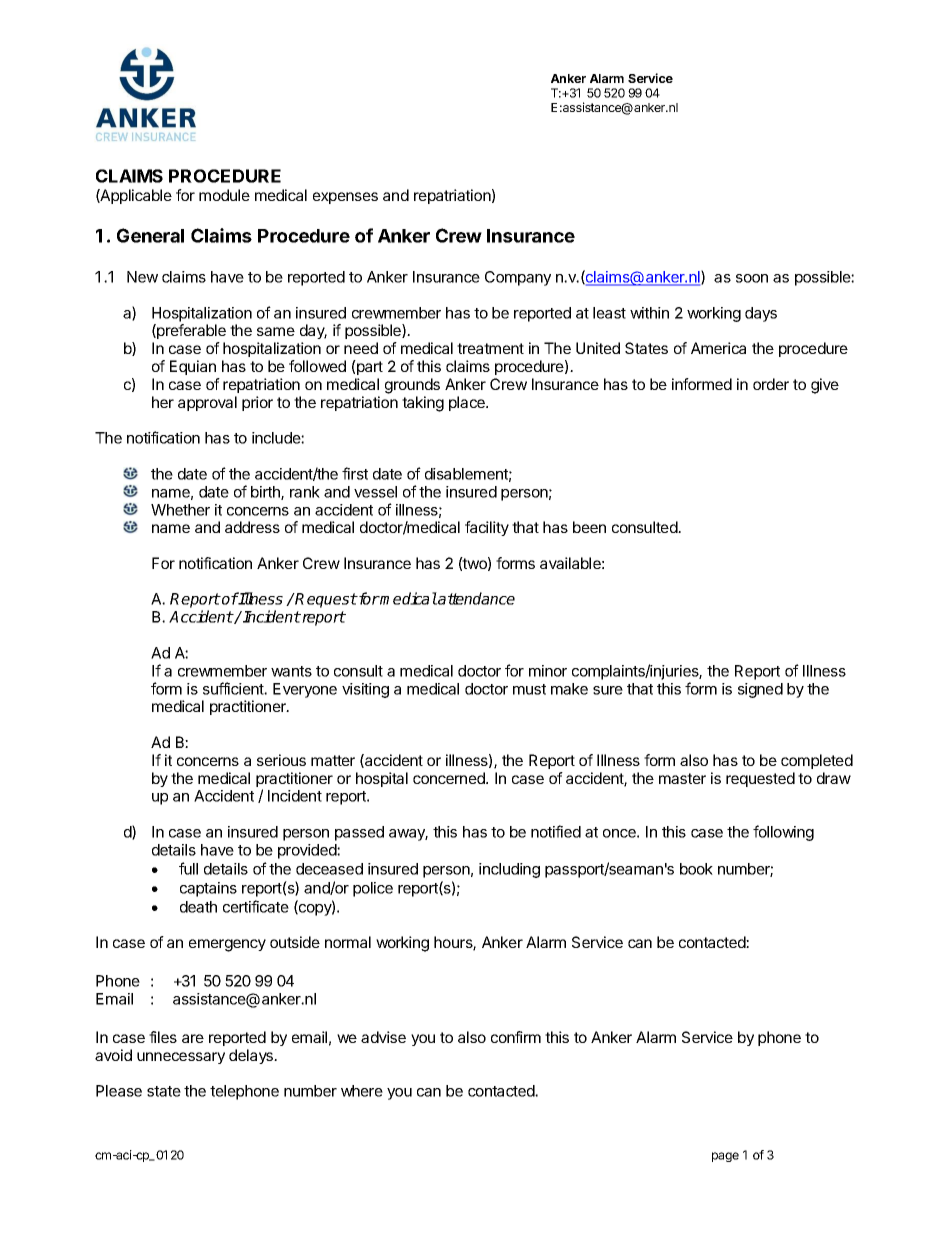 The height and width of the image is (1233, 952). What do you see at coordinates (198, 907) in the image?
I see `death` at bounding box center [198, 907].
